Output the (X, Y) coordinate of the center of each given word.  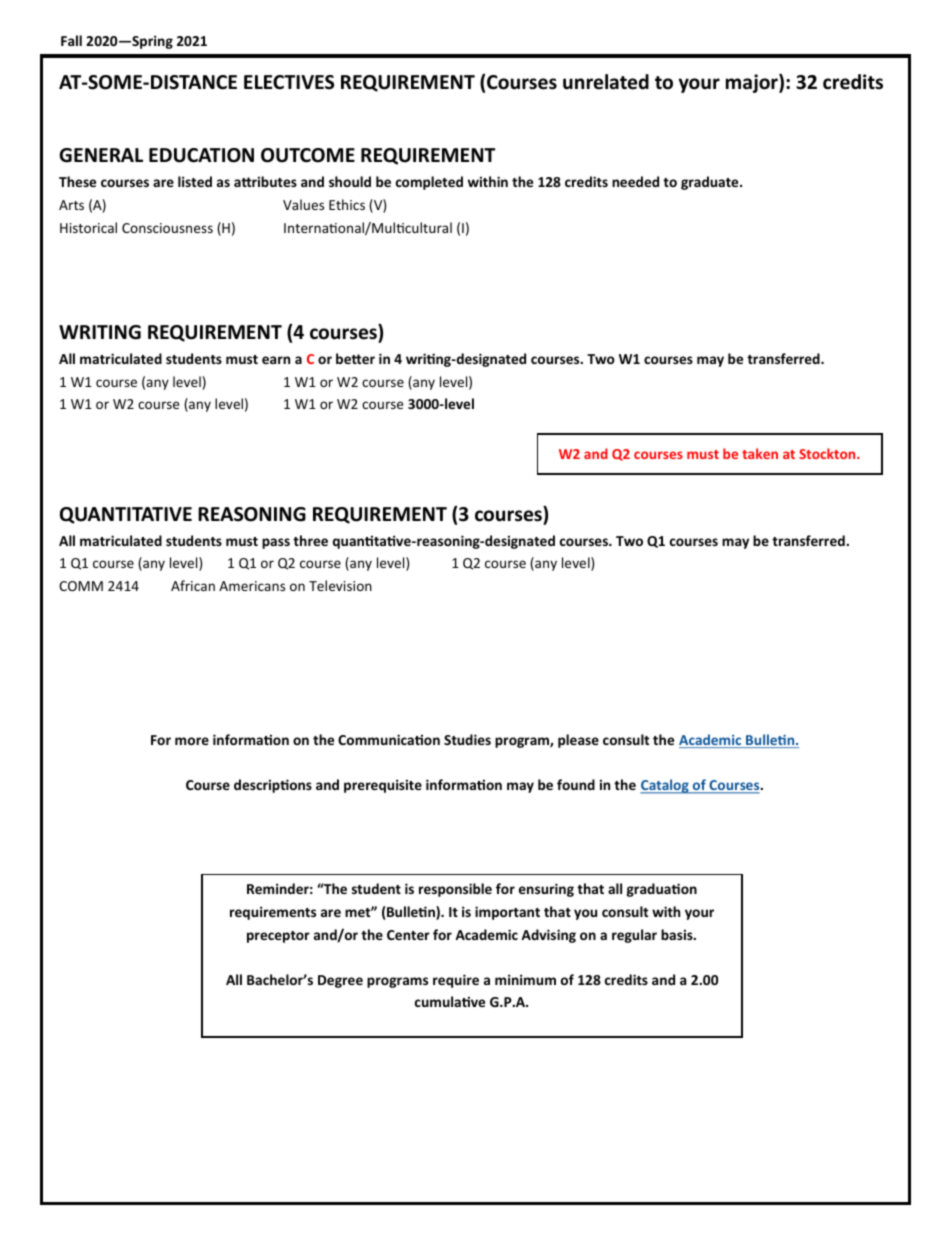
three (310, 540)
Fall (71, 40)
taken (760, 453)
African (193, 585)
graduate (711, 183)
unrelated (606, 82)
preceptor (278, 937)
